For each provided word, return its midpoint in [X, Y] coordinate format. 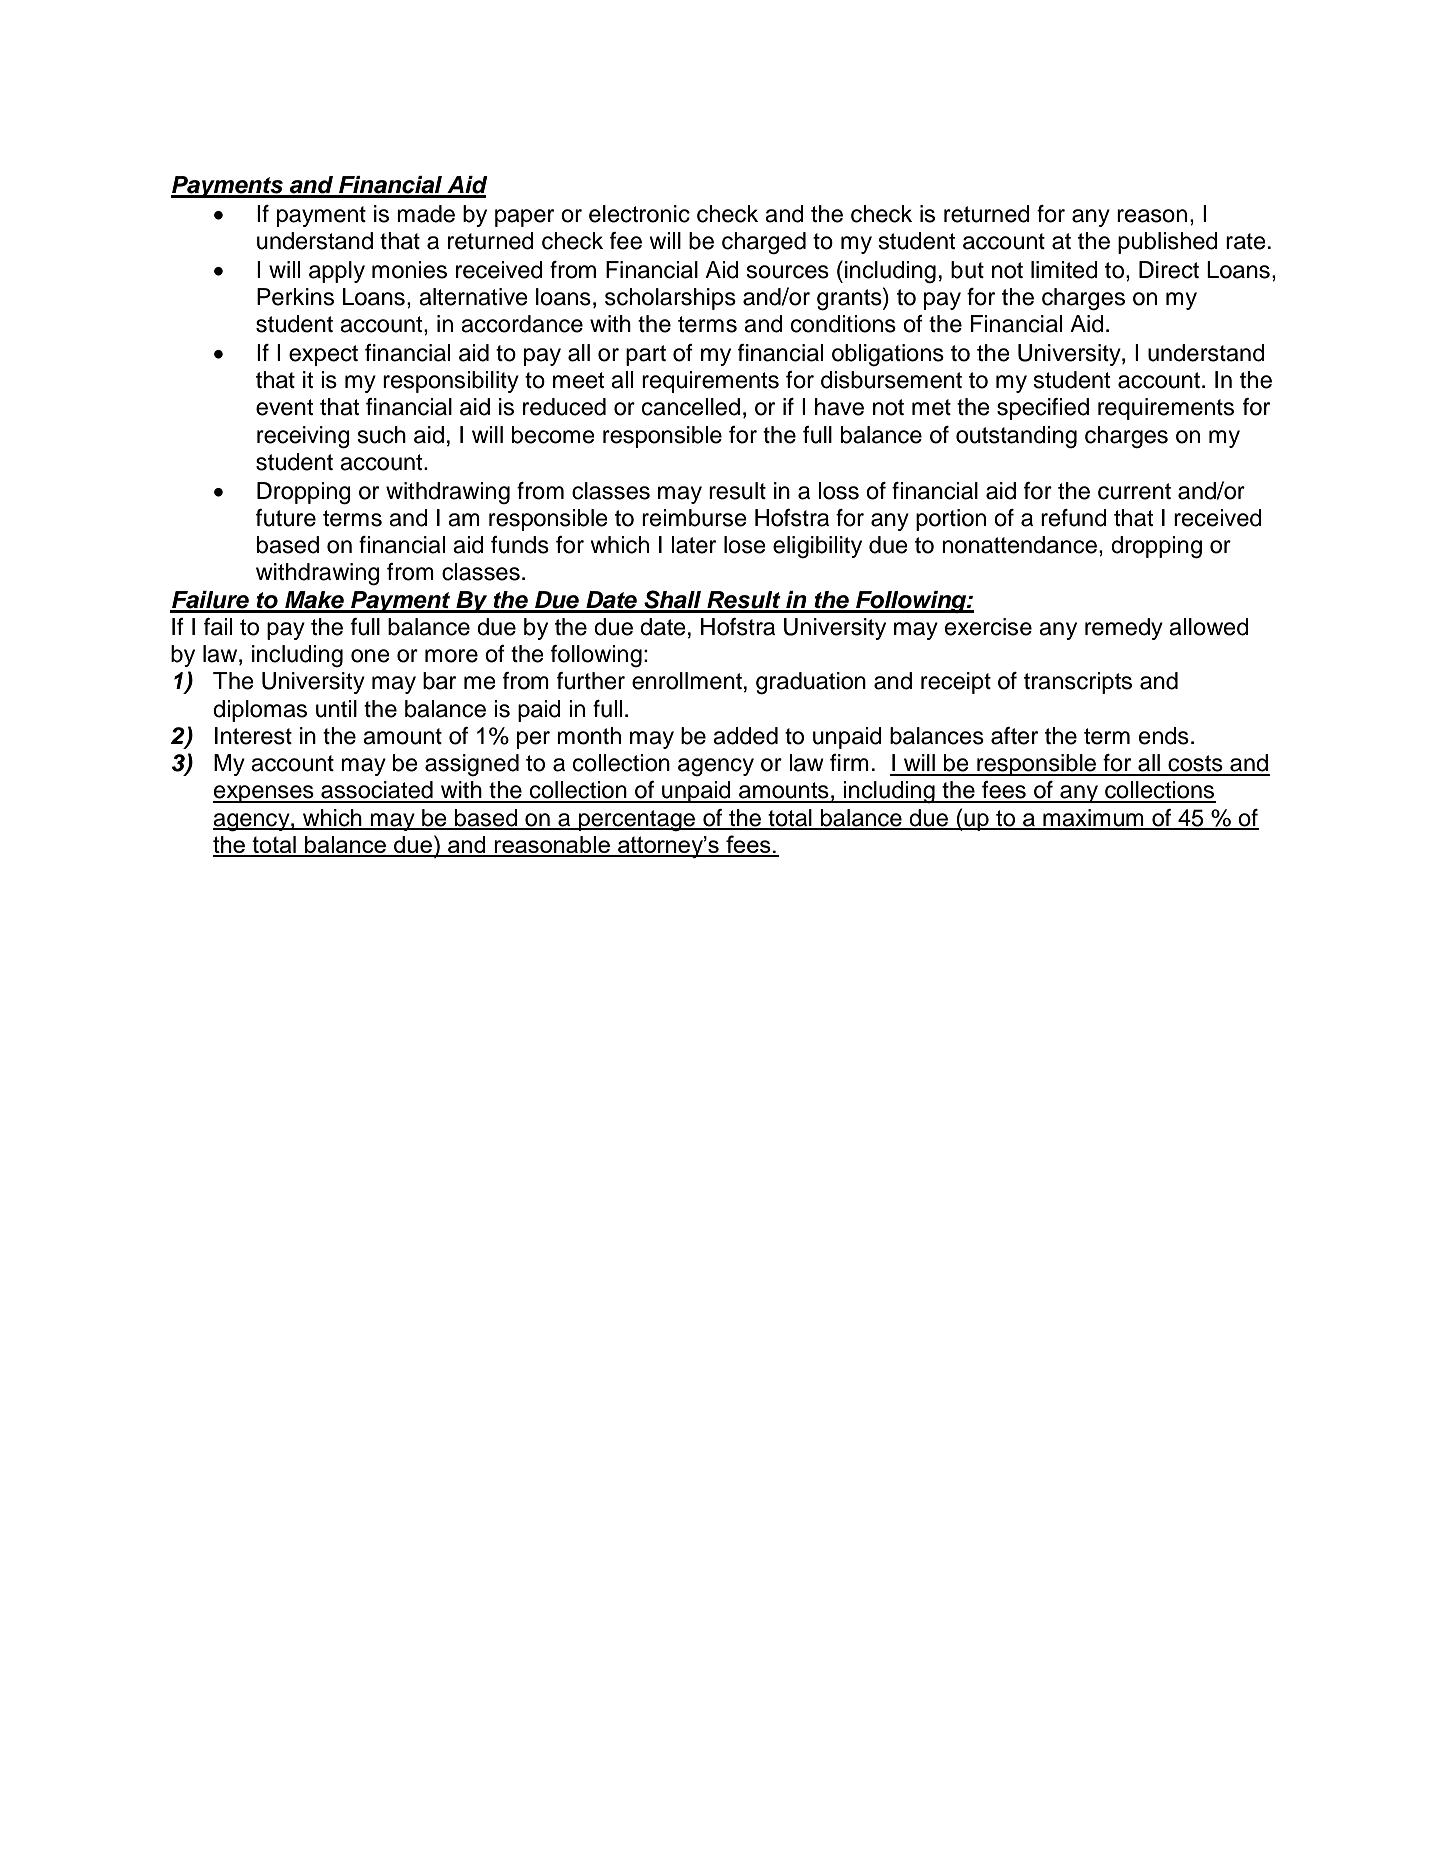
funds [520, 545]
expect [323, 355]
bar [439, 681]
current [1134, 491]
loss [838, 491]
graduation [811, 683]
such [381, 435]
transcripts [1078, 683]
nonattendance [1019, 545]
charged [764, 243]
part [646, 355]
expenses [264, 794]
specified [1043, 409]
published [1168, 243]
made [426, 214]
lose [745, 545]
